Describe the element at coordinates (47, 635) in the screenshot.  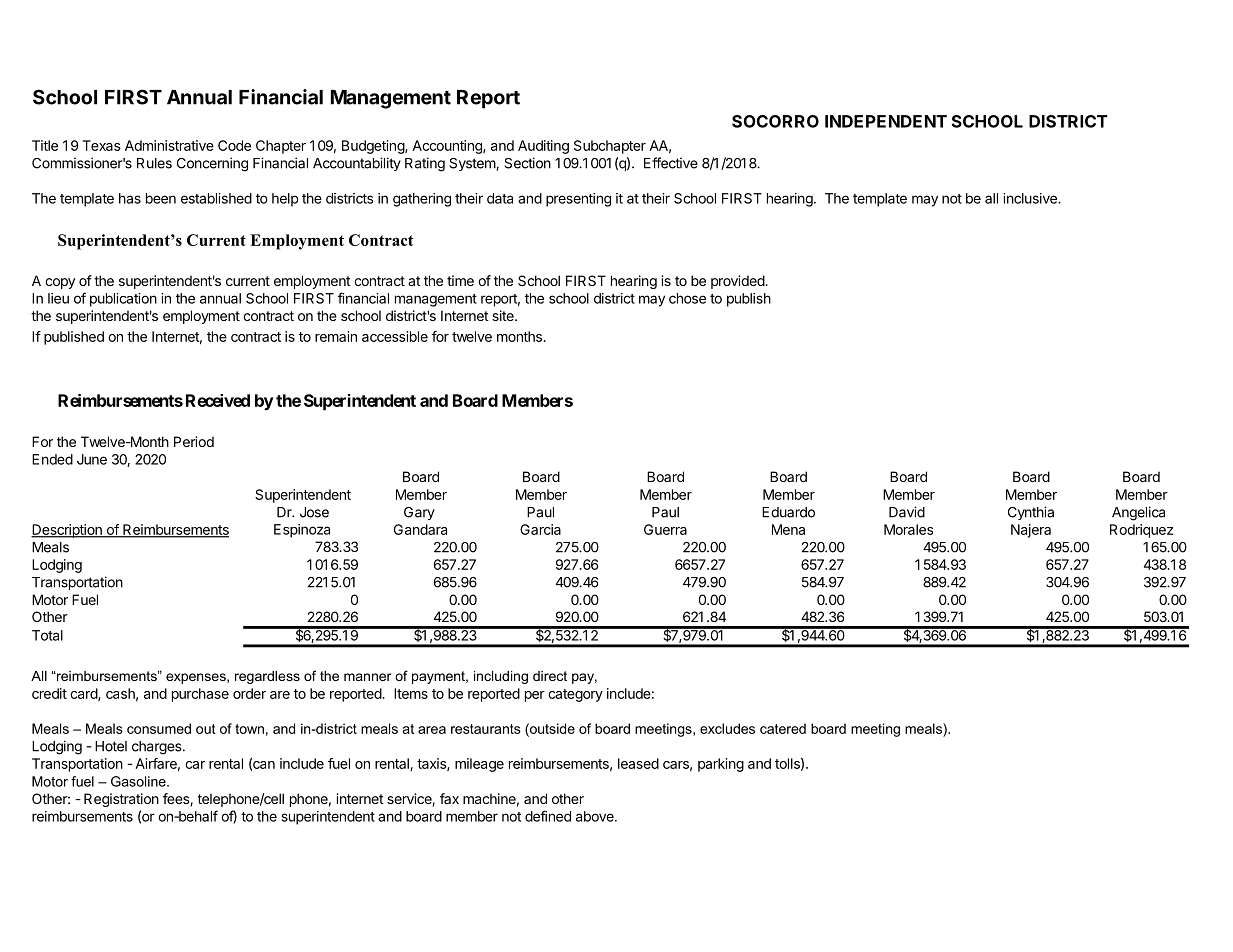
I see `Total` at that location.
